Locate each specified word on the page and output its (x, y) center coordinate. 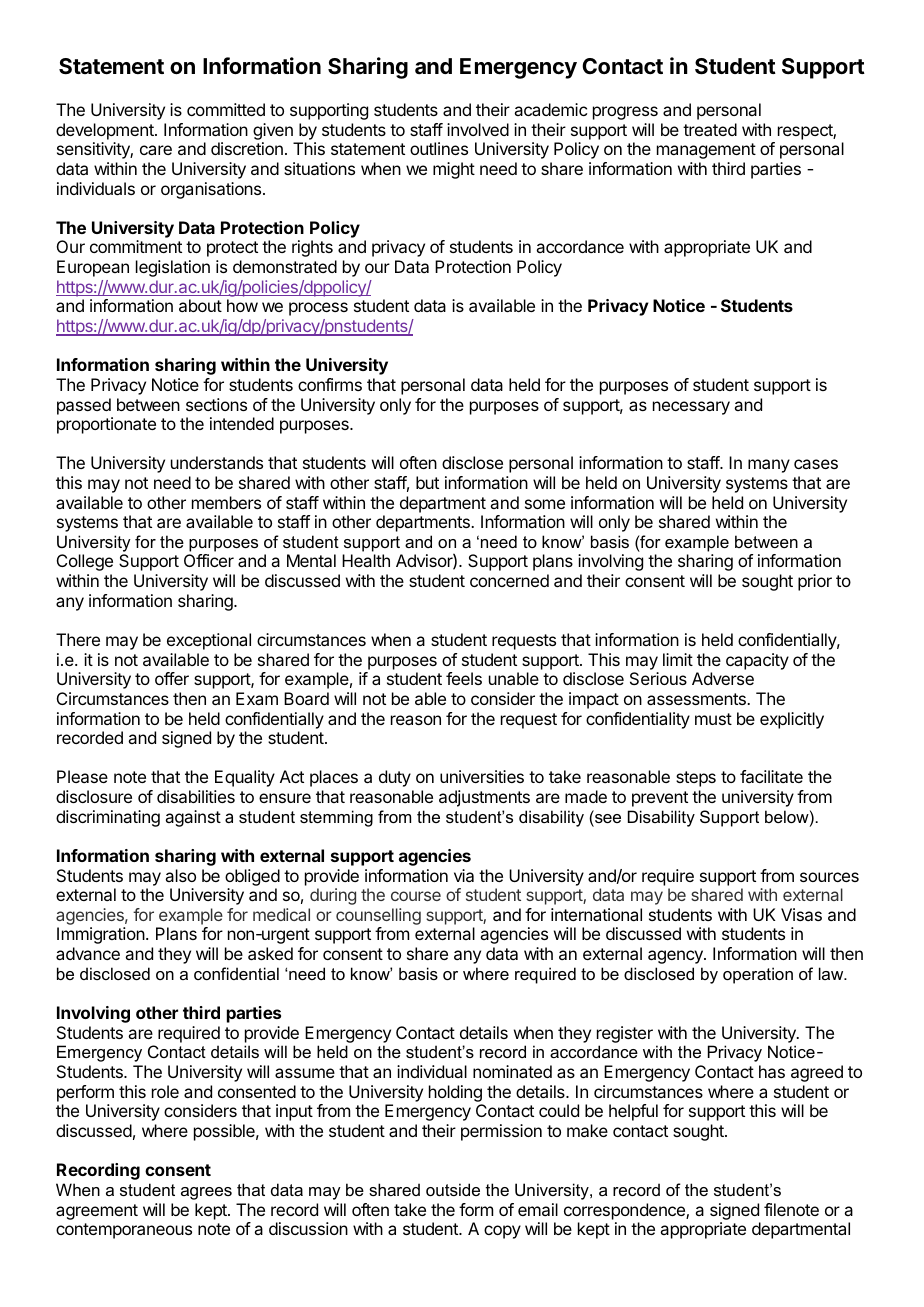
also (180, 875)
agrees (206, 1193)
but (427, 482)
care (156, 150)
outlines (439, 148)
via (464, 875)
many (769, 466)
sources (829, 877)
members (226, 502)
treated (710, 129)
